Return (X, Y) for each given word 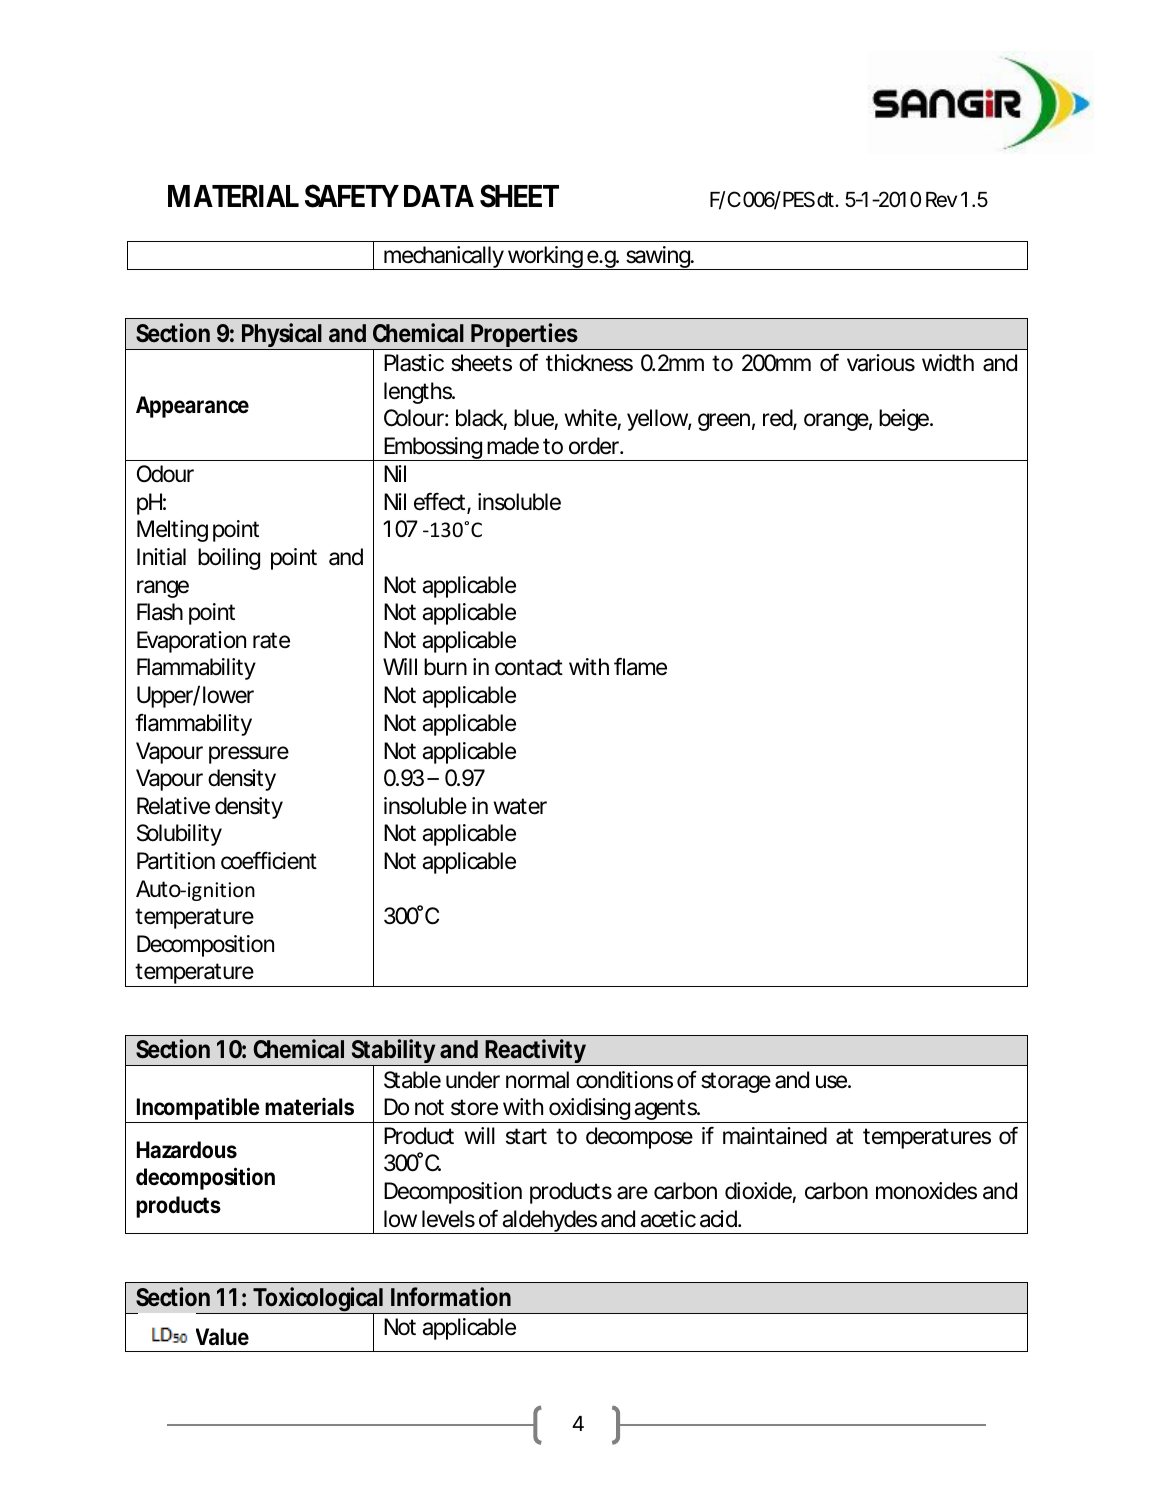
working (544, 258)
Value (222, 1337)
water (520, 806)
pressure (249, 755)
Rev (941, 200)
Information (451, 1296)
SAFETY (351, 196)
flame (640, 666)
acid (718, 1219)
